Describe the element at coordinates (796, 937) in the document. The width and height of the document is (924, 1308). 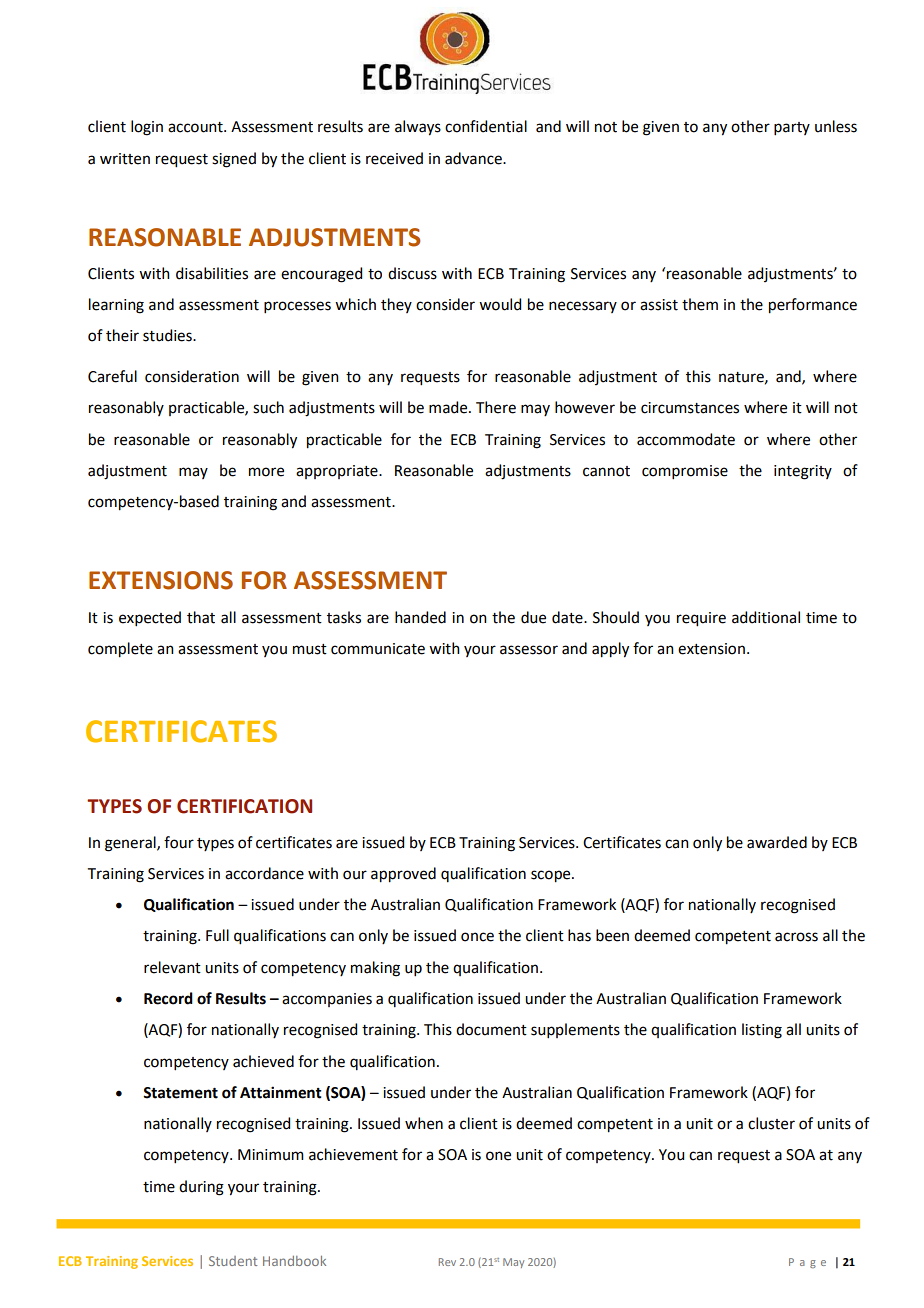
I see `across` at that location.
